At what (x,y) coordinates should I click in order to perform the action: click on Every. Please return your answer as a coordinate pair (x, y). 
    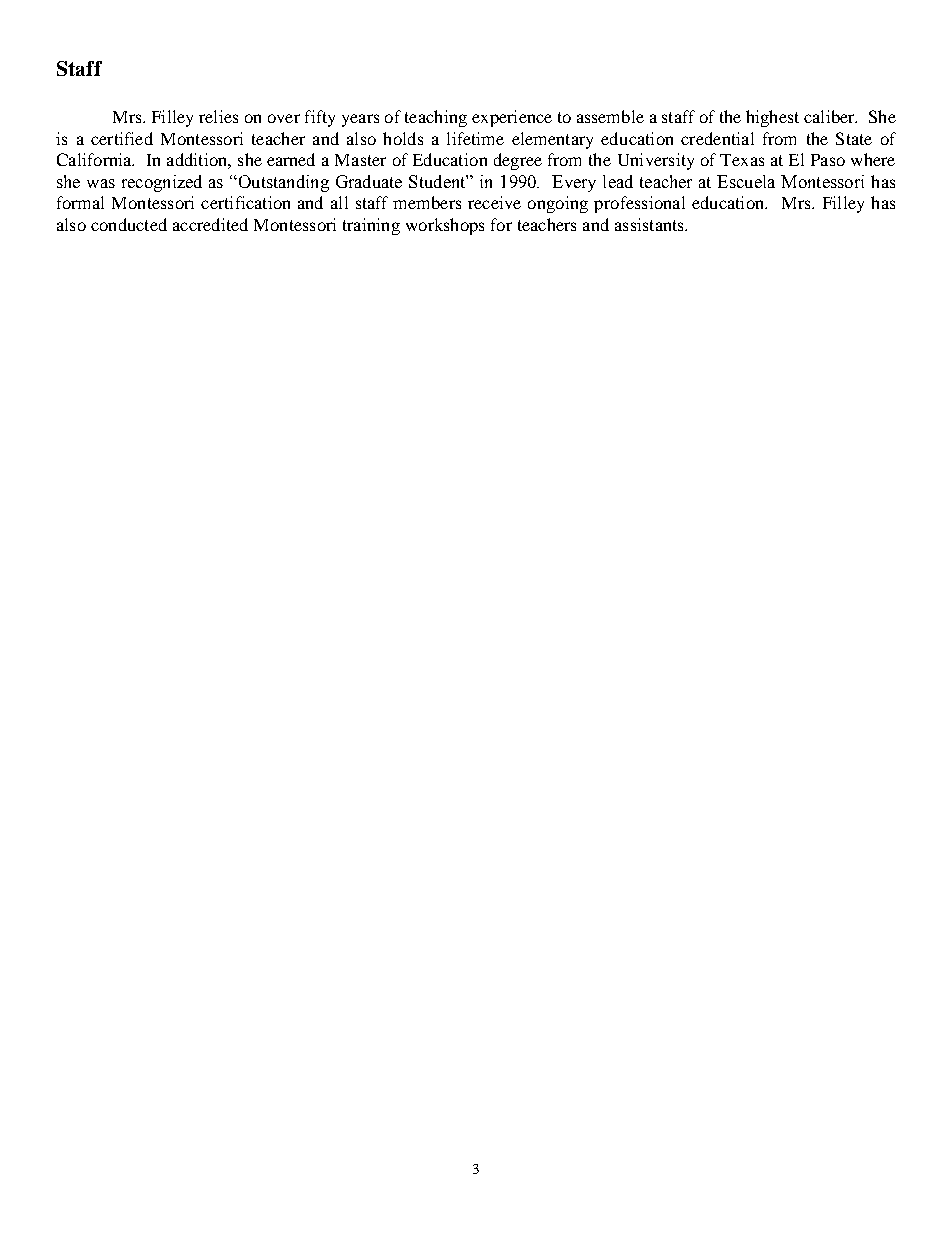
    Looking at the image, I should click on (574, 183).
